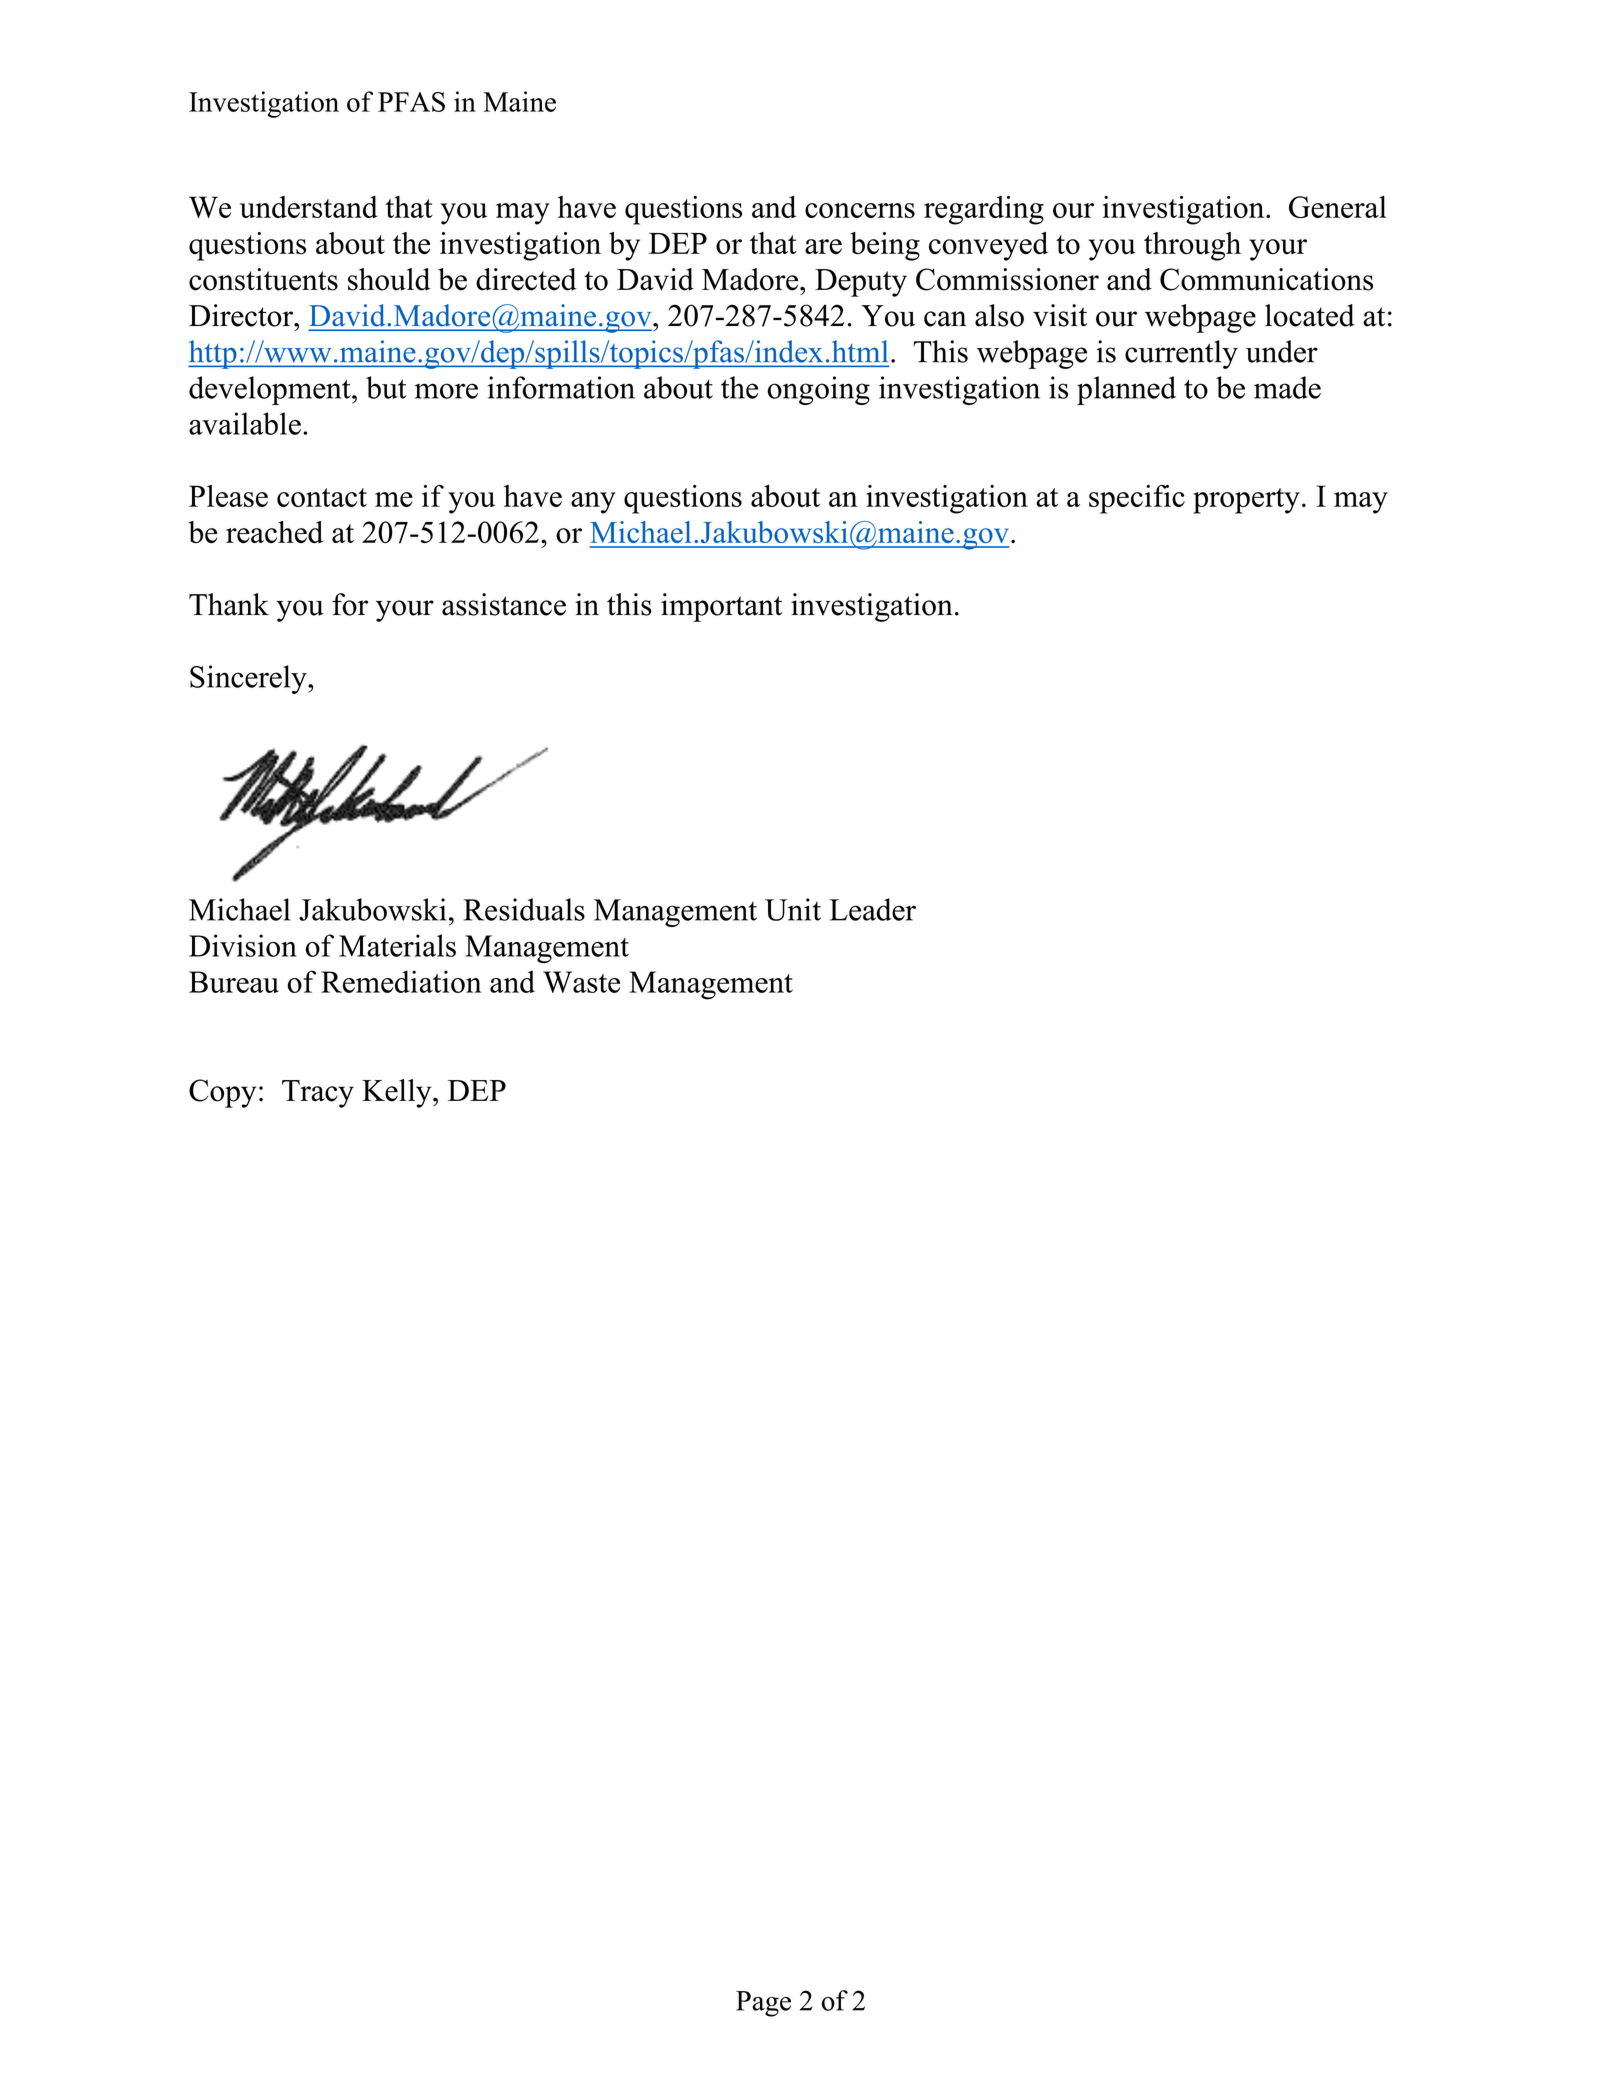 The image size is (1602, 2073). Describe the element at coordinates (823, 246) in the page. I see `are` at that location.
